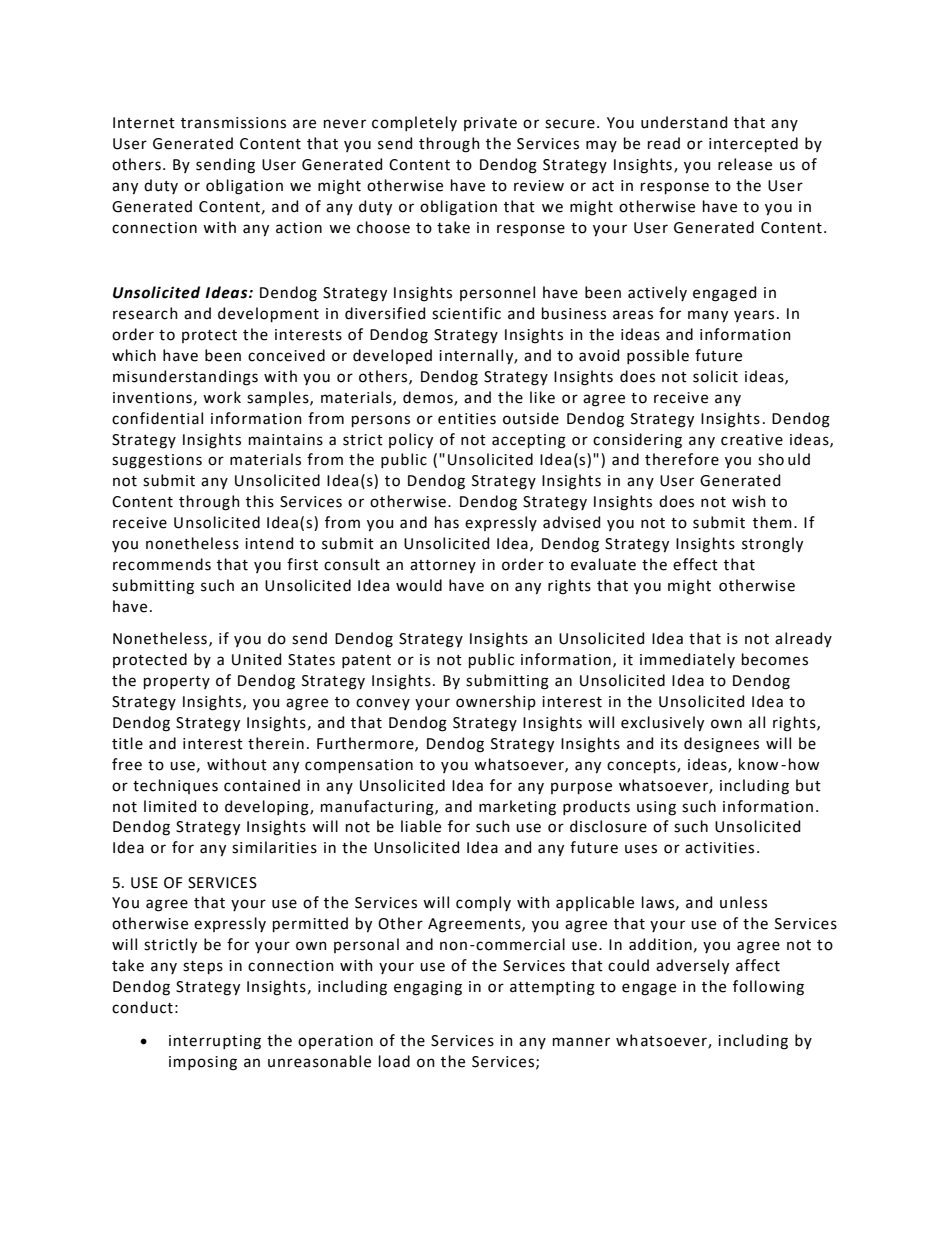 Image resolution: width=952 pixels, height=1233 pixels. Describe the element at coordinates (669, 744) in the screenshot. I see `its` at that location.
